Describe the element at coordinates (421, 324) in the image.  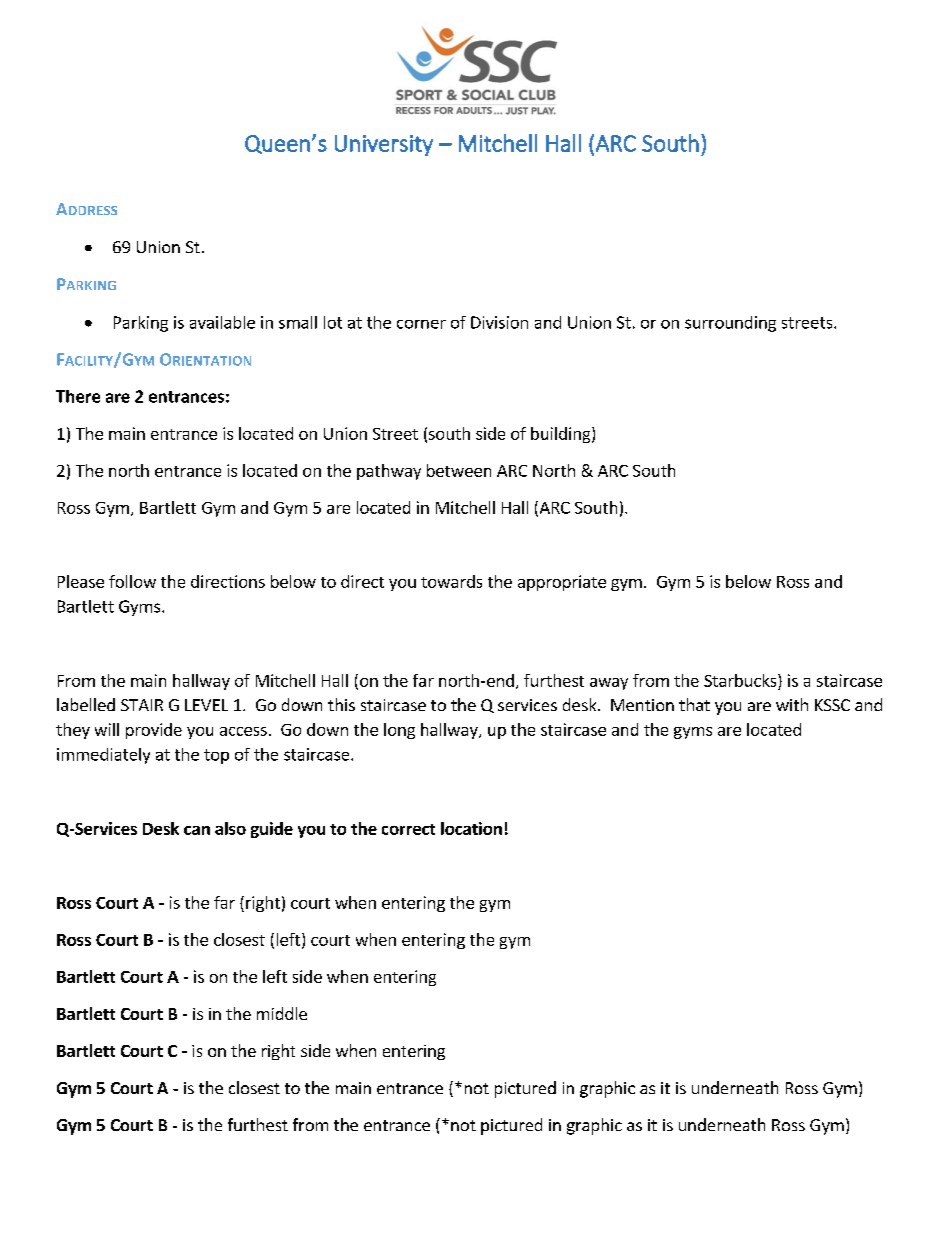
I see `corner` at that location.
